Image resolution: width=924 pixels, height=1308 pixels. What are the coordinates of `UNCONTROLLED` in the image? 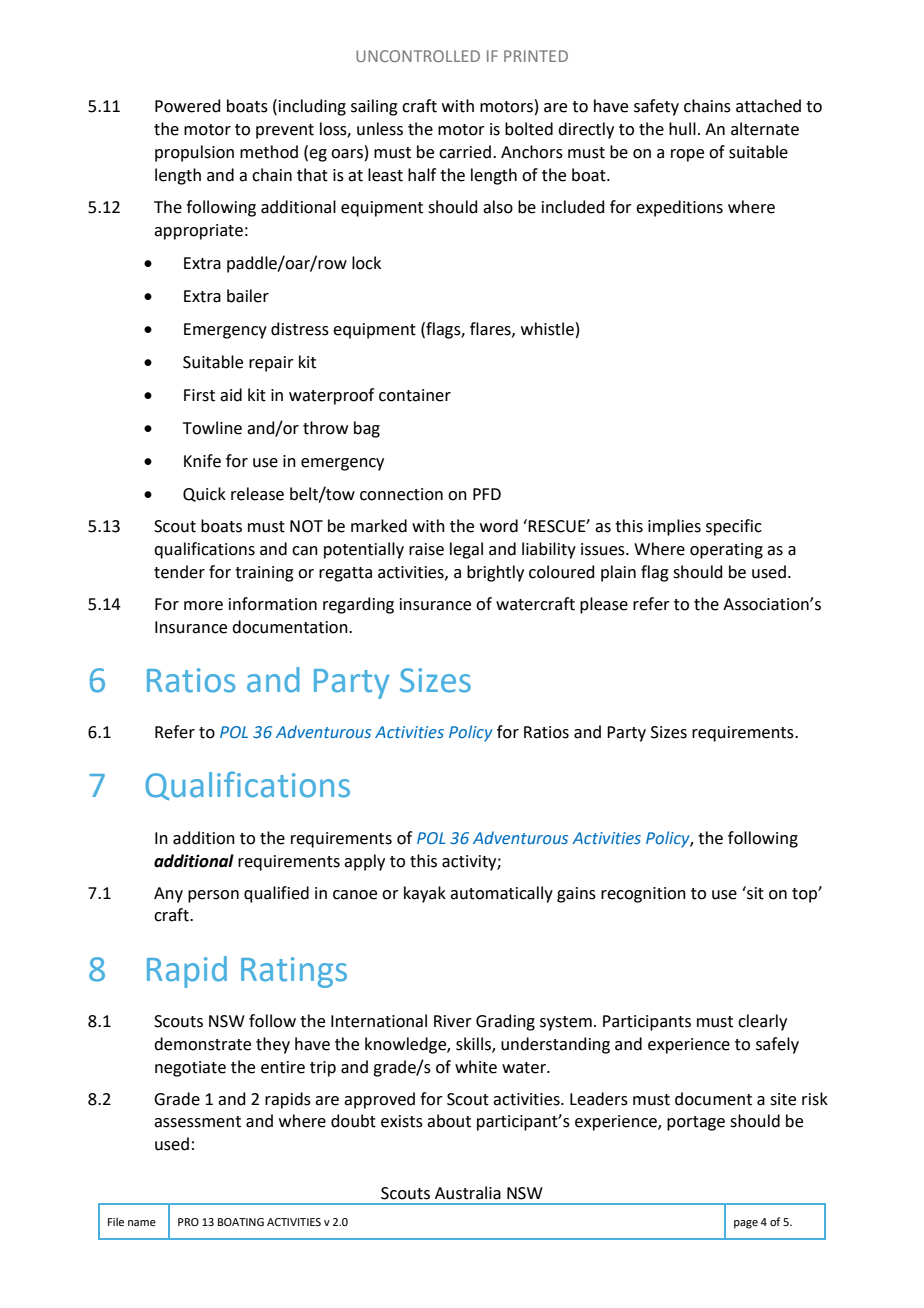 It's located at (418, 56).
